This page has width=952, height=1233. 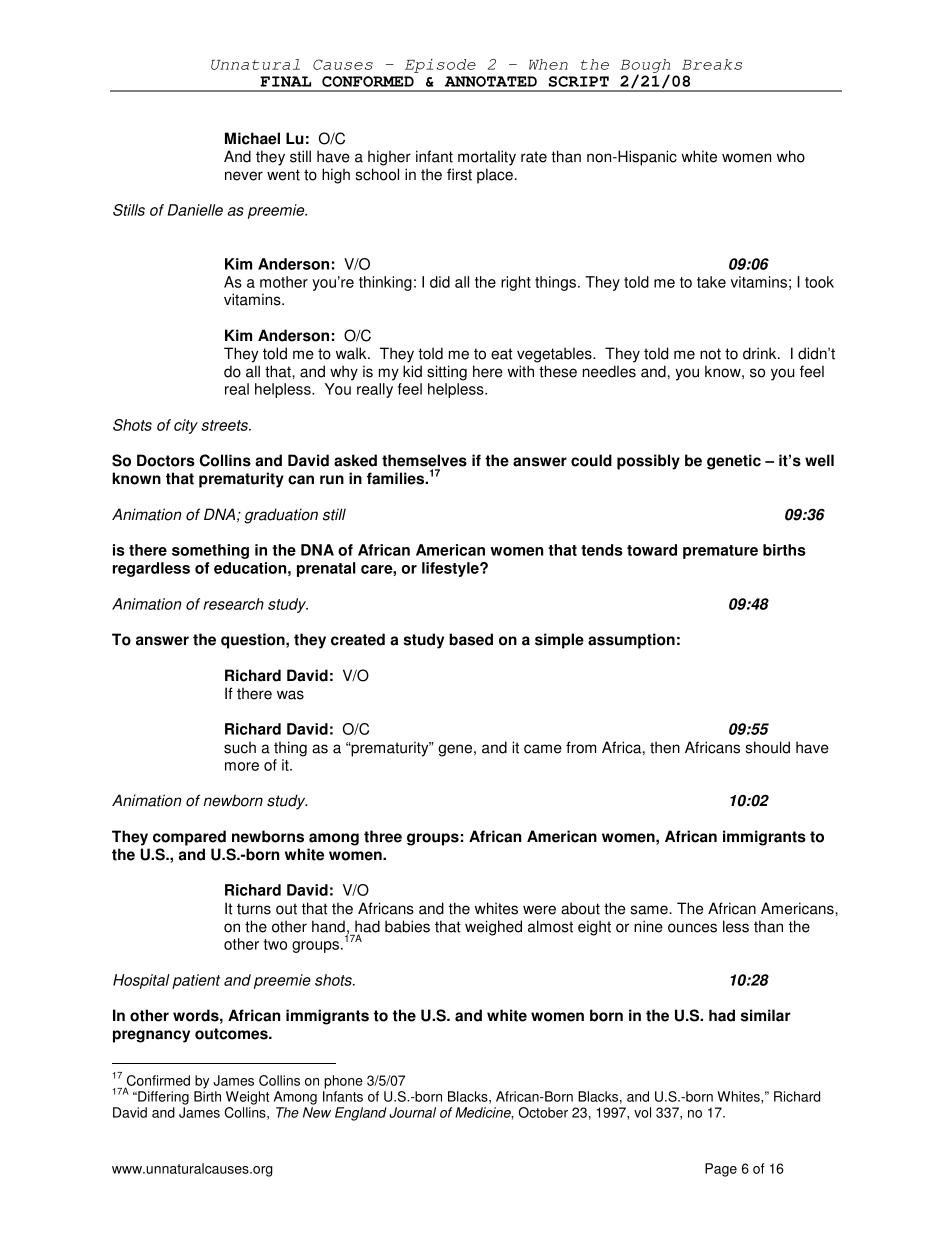 What do you see at coordinates (252, 138) in the page?
I see `Michael` at bounding box center [252, 138].
